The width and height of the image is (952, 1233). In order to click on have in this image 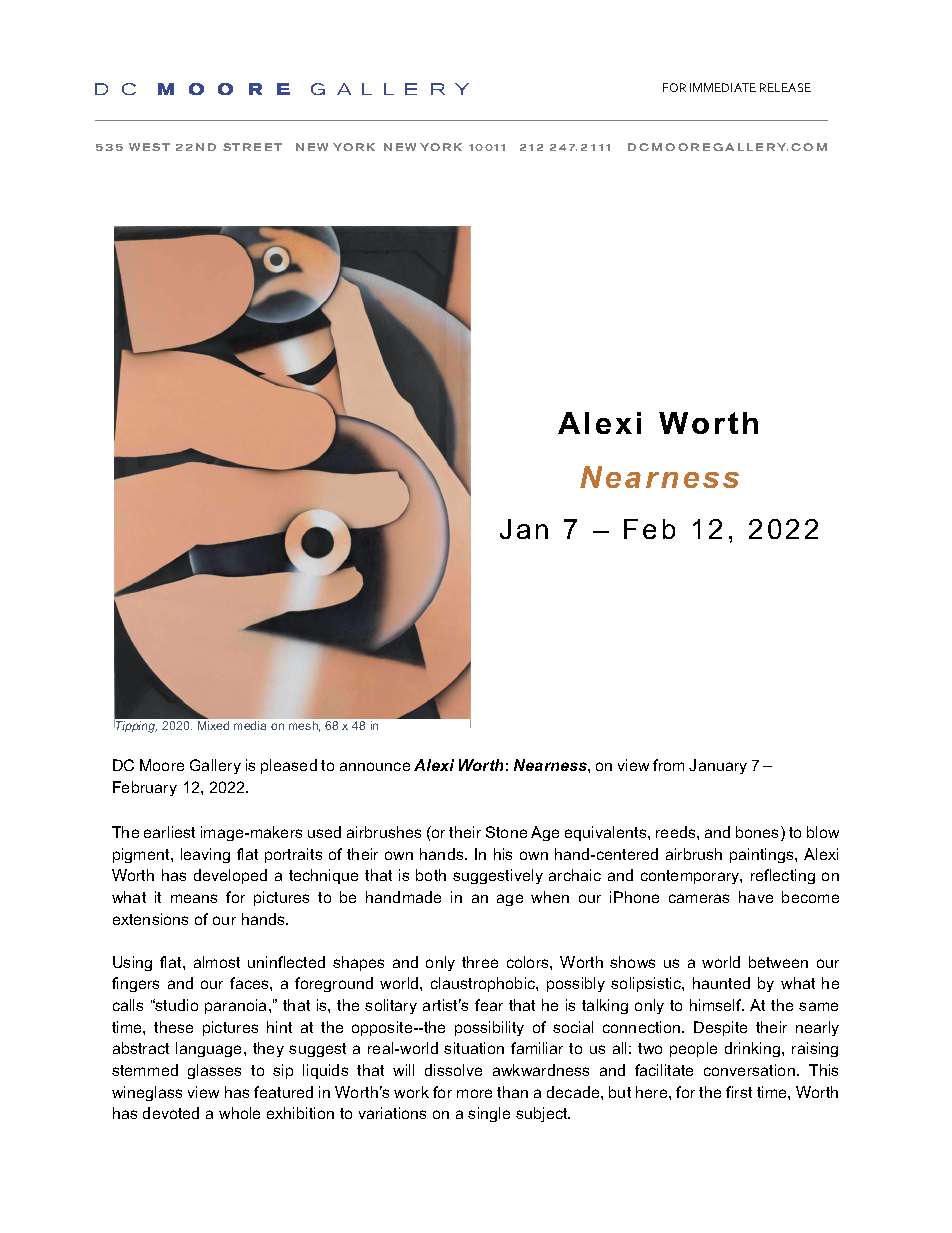, I will do `click(756, 897)`.
